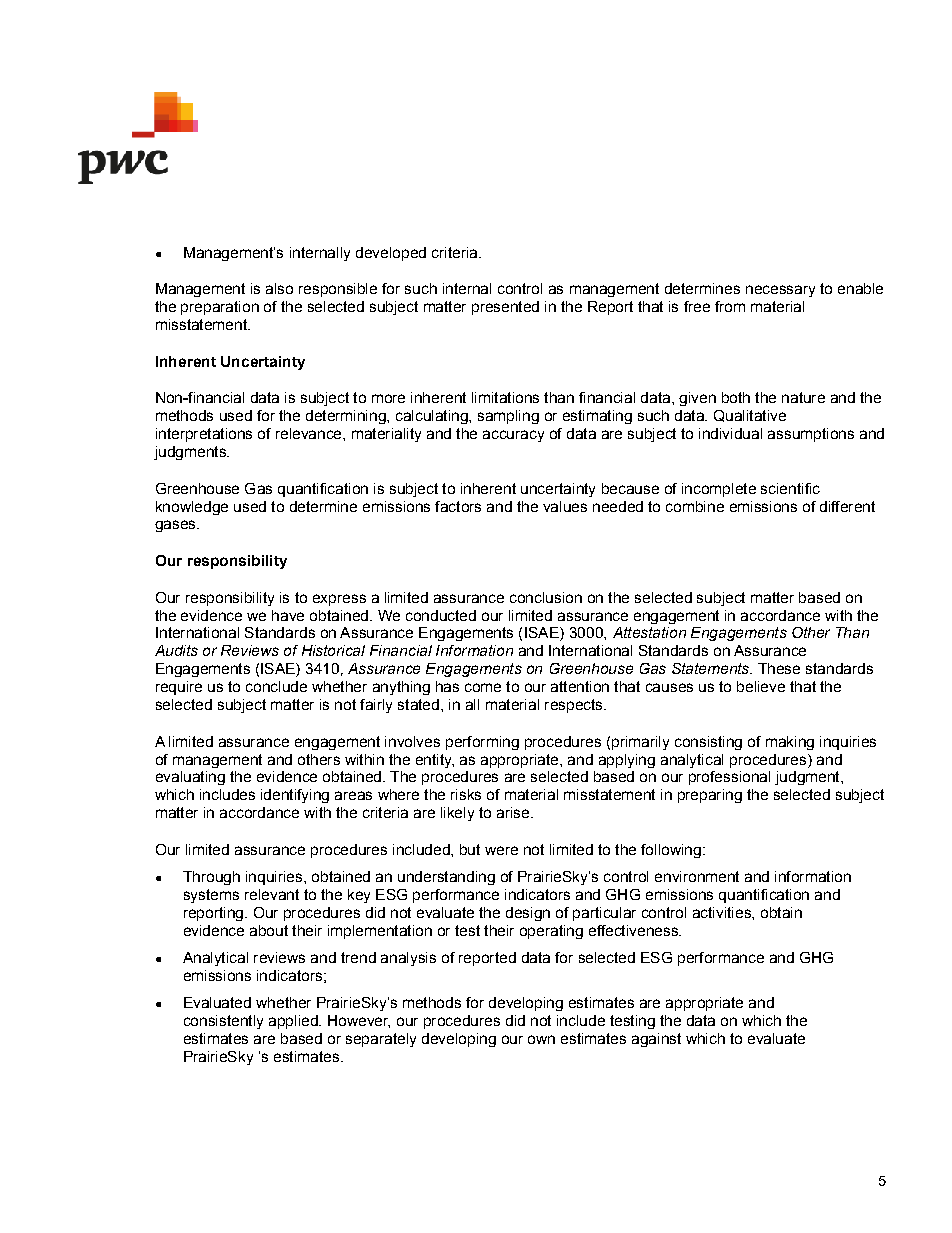  I want to click on presented, so click(505, 308).
